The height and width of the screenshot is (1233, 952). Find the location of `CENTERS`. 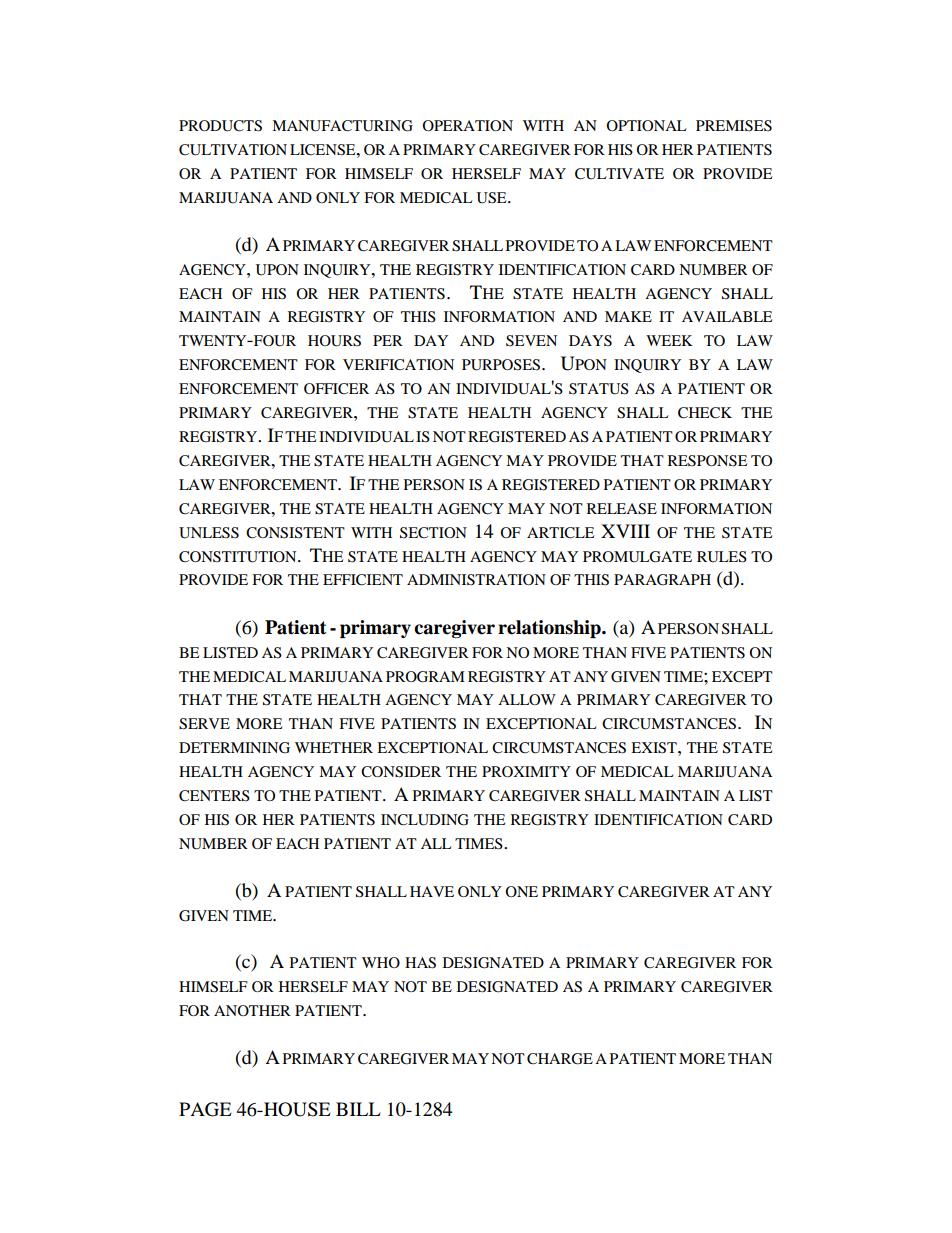

CENTERS is located at coordinates (214, 796).
